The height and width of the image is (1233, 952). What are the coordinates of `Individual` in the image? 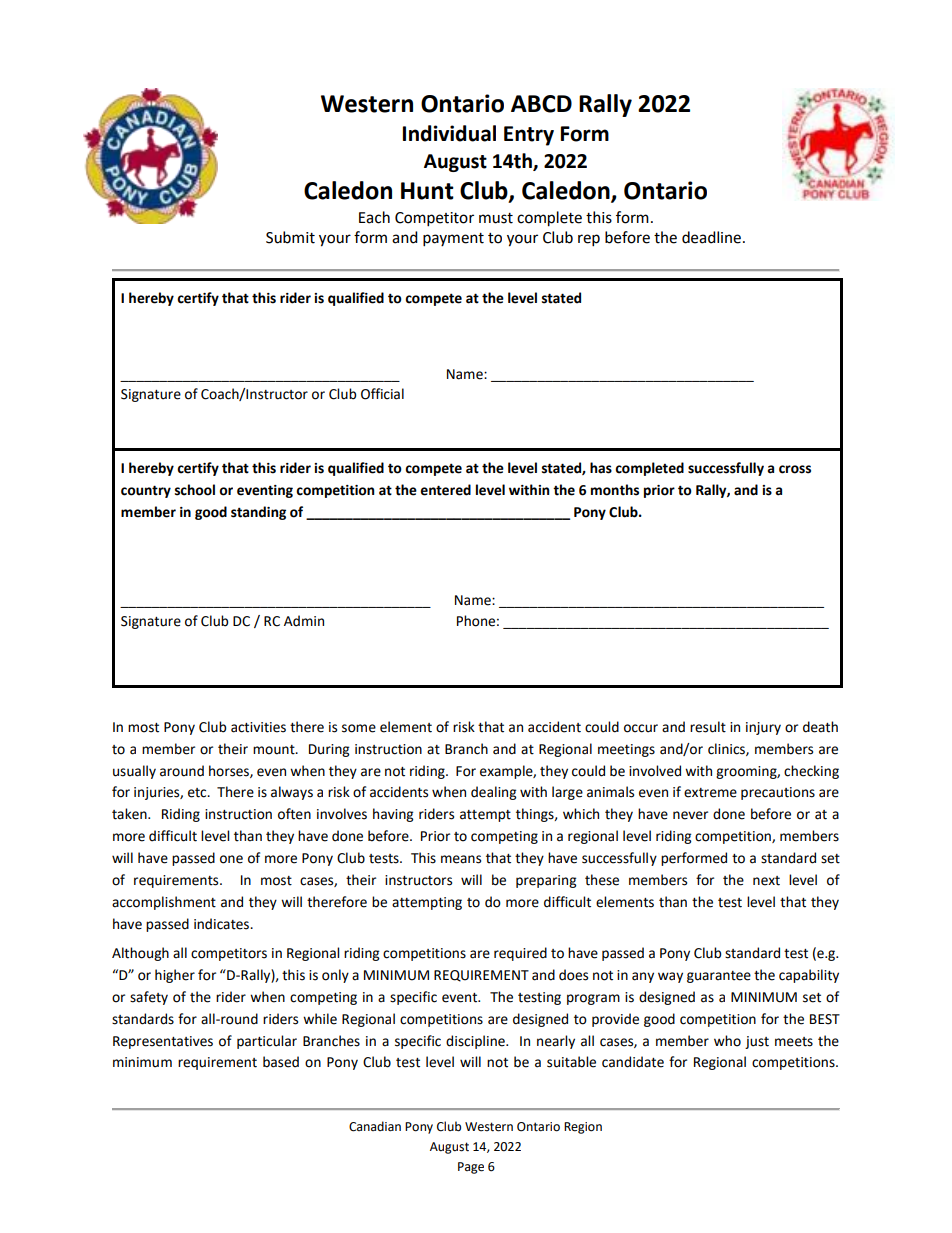 It's located at (449, 133).
